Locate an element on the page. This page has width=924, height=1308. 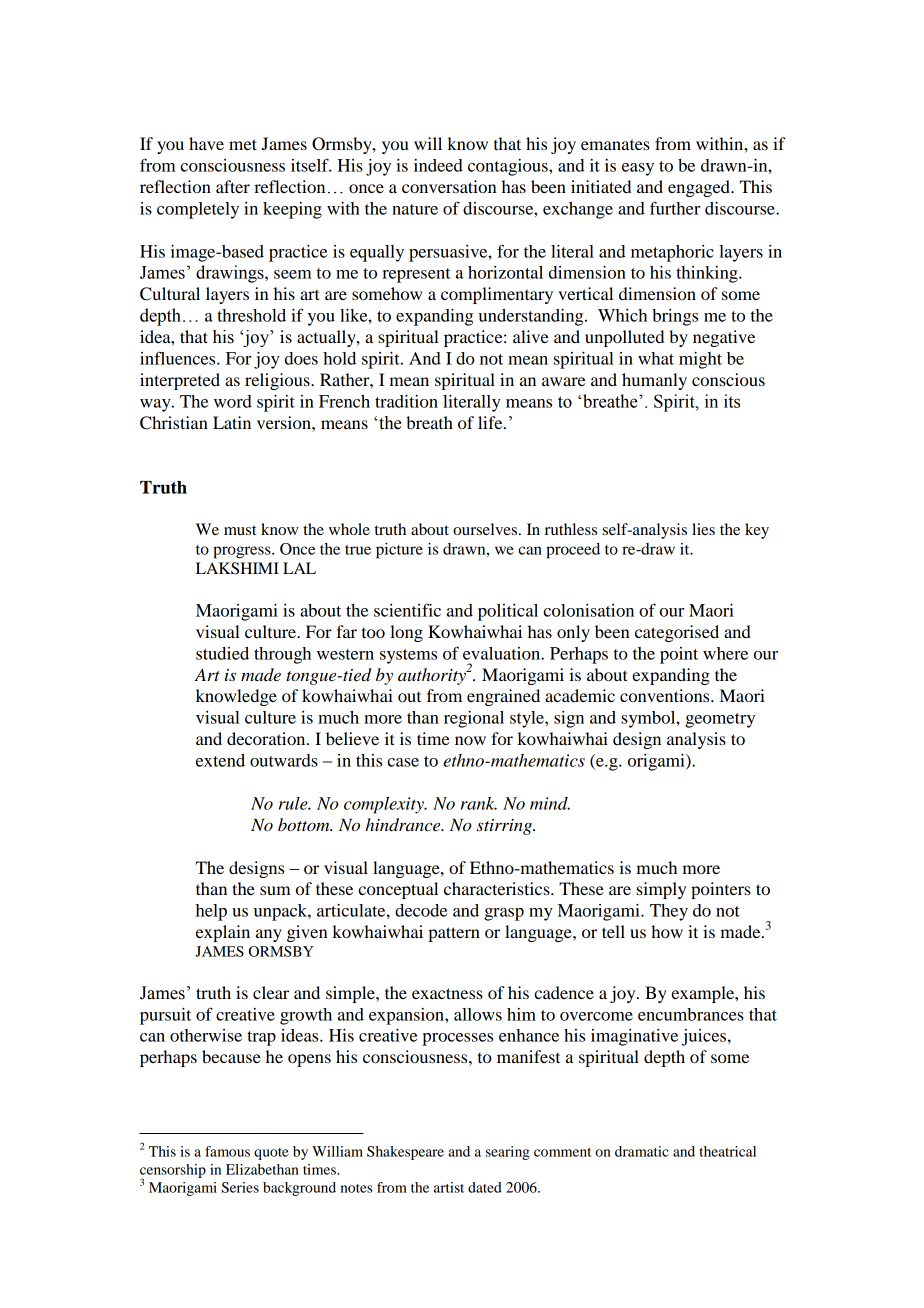
engaged is located at coordinates (700, 188).
